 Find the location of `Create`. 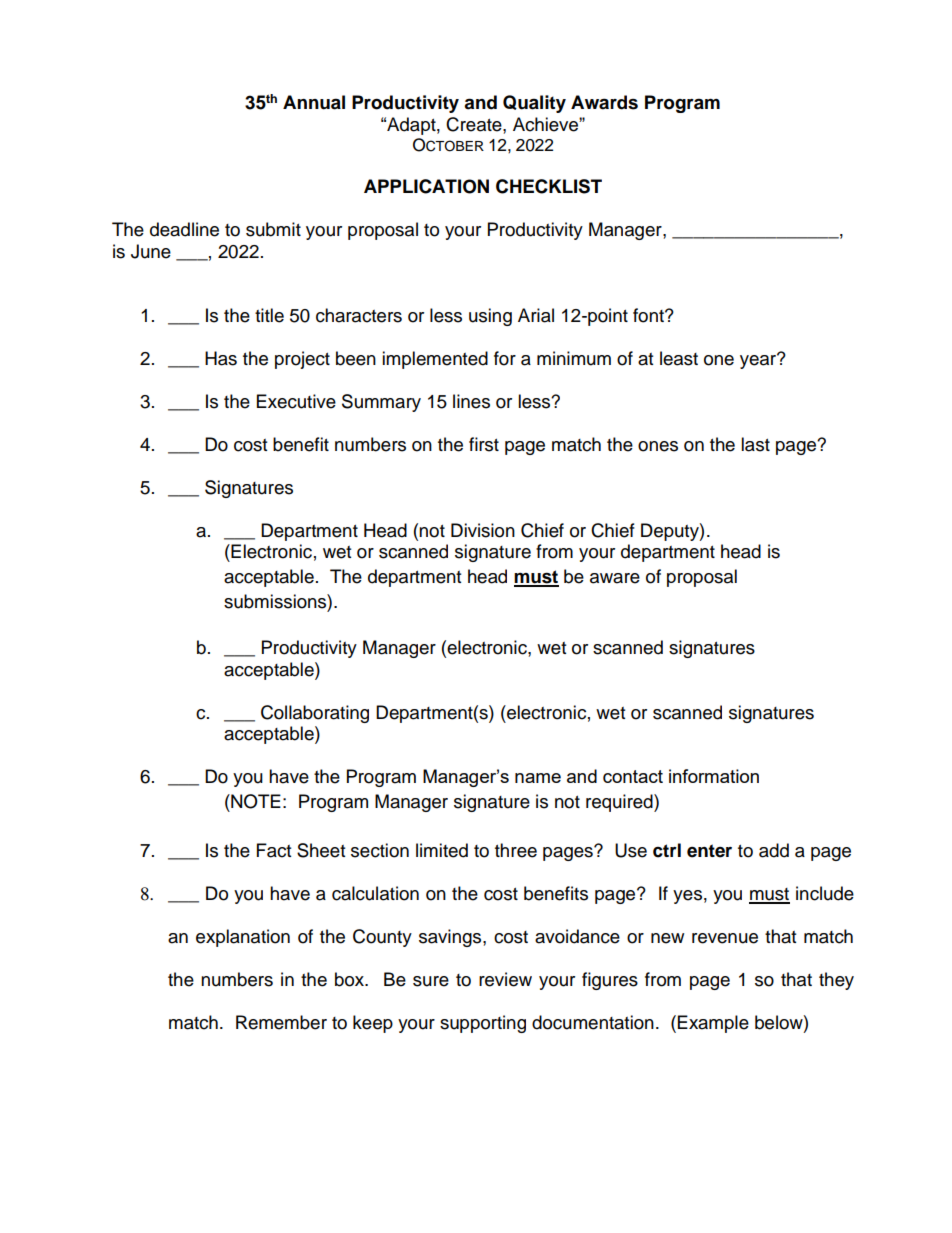

Create is located at coordinates (475, 124).
